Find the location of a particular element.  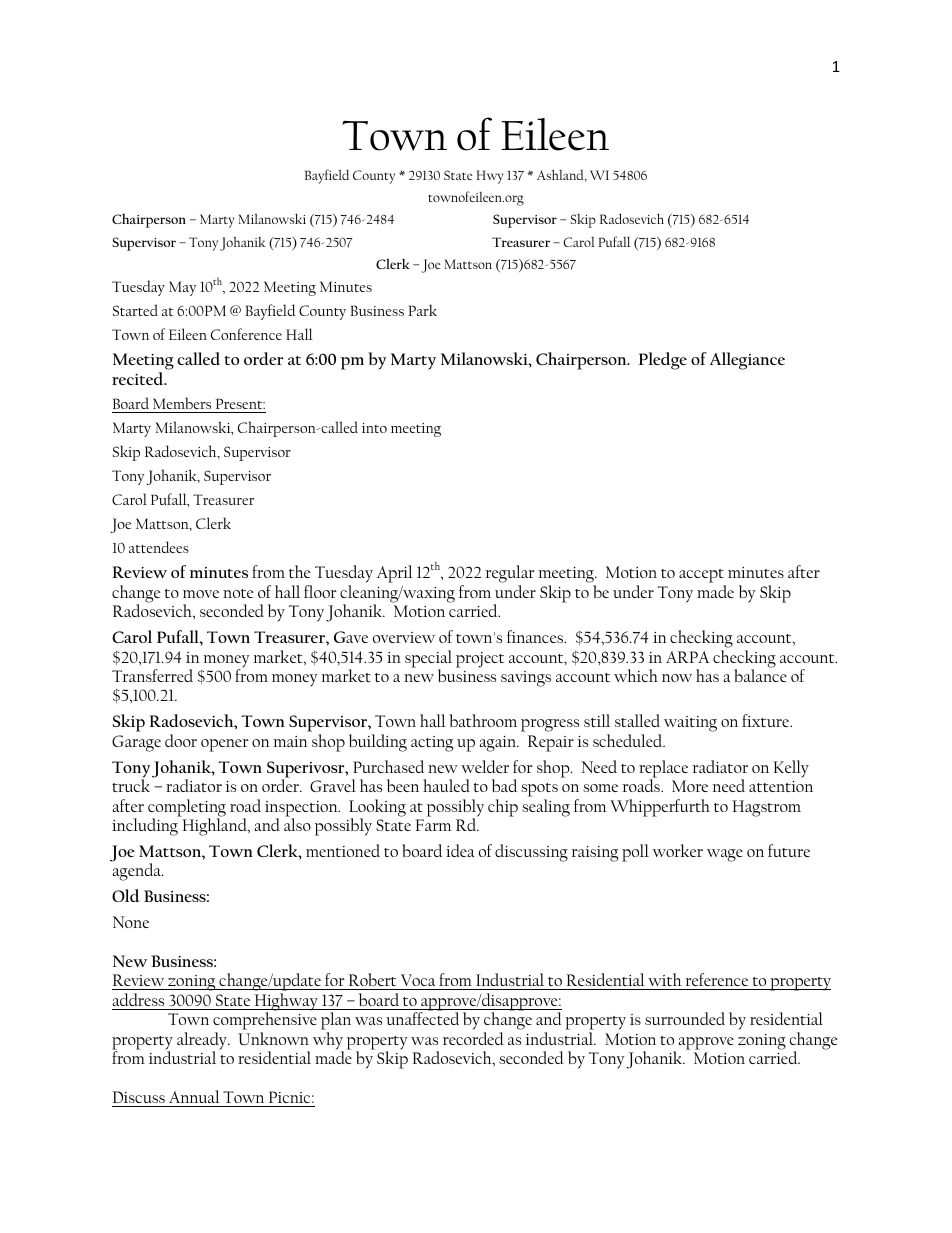

already is located at coordinates (203, 1042).
